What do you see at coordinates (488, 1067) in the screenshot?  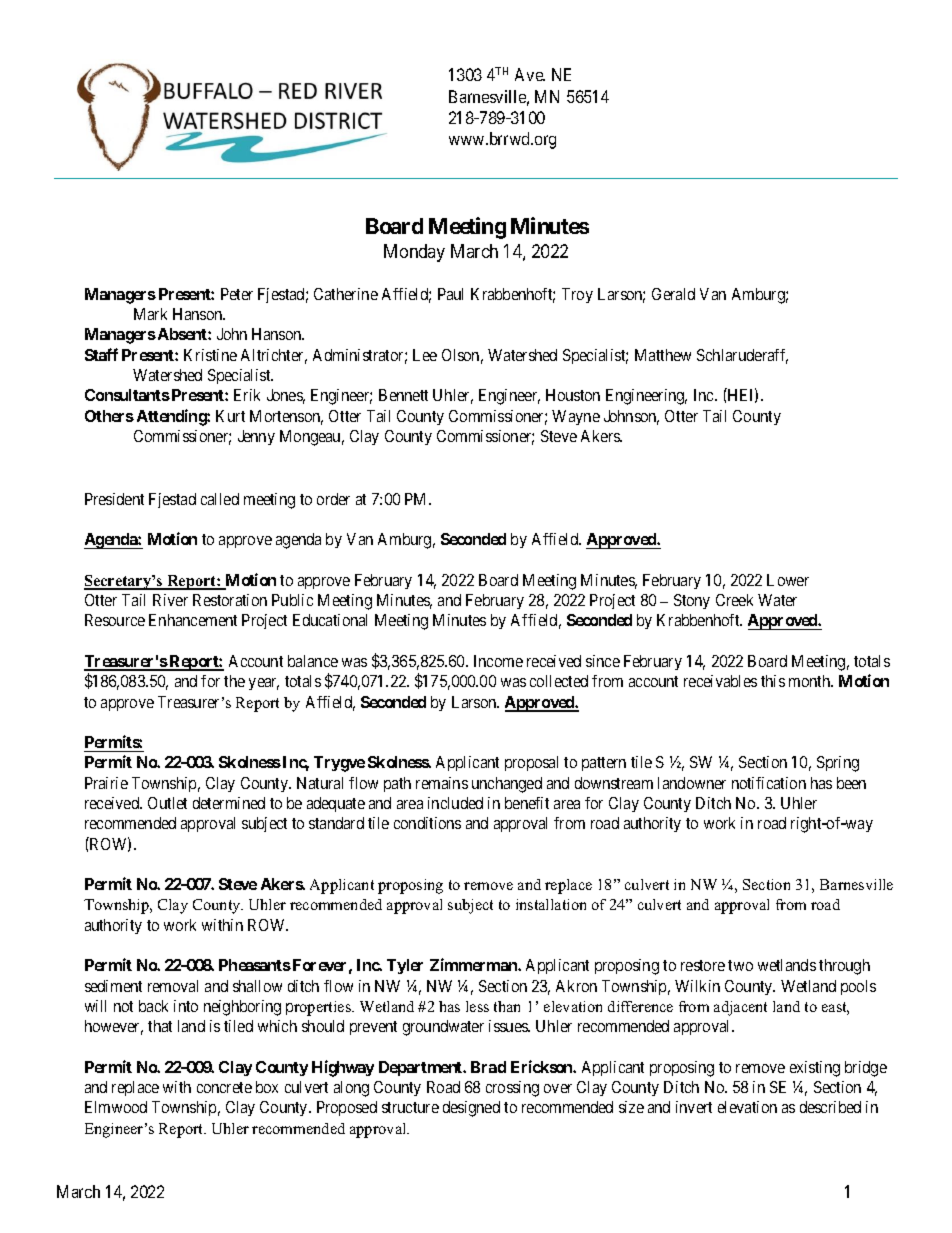 I see `Brad` at bounding box center [488, 1067].
